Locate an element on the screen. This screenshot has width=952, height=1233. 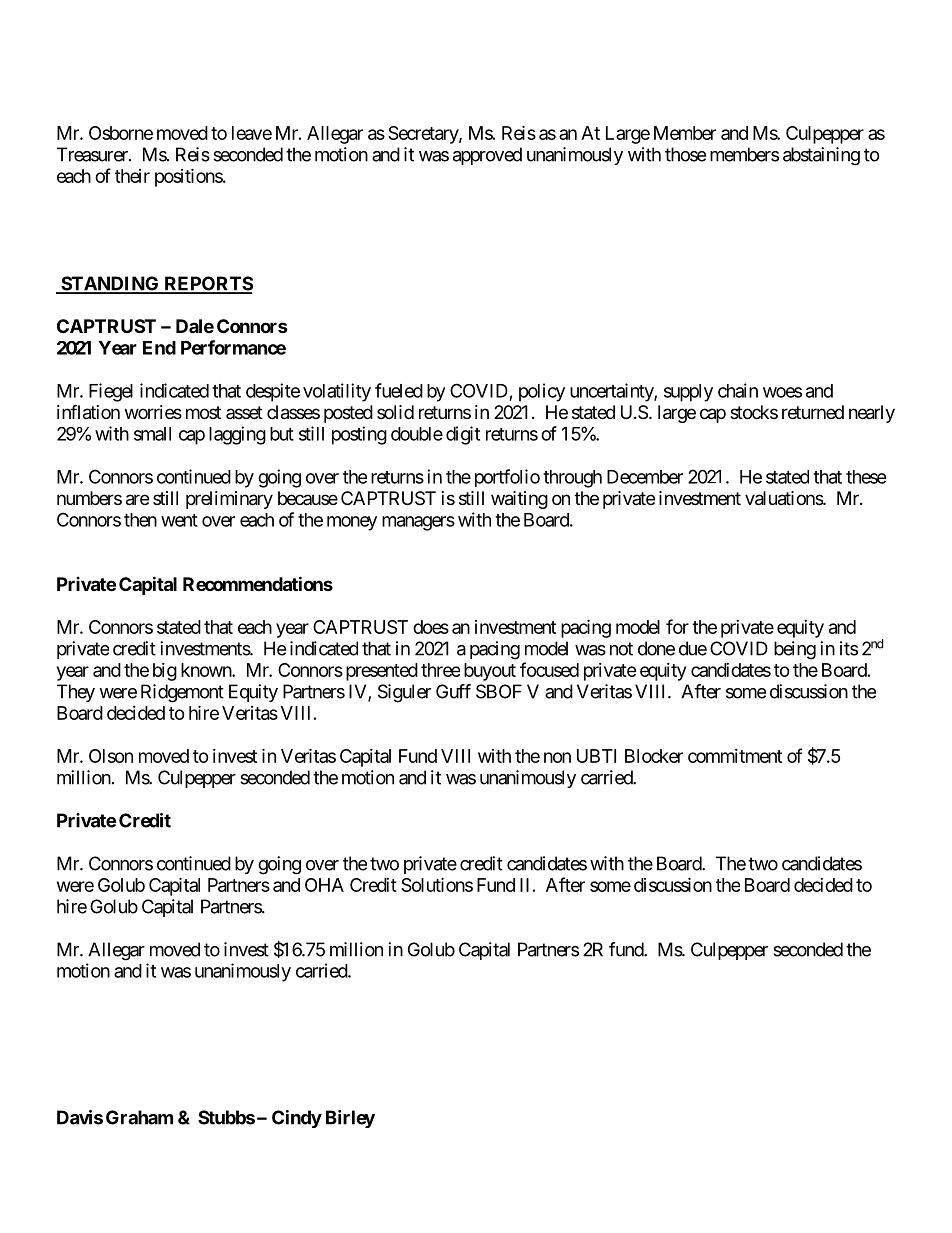
non is located at coordinates (557, 757).
